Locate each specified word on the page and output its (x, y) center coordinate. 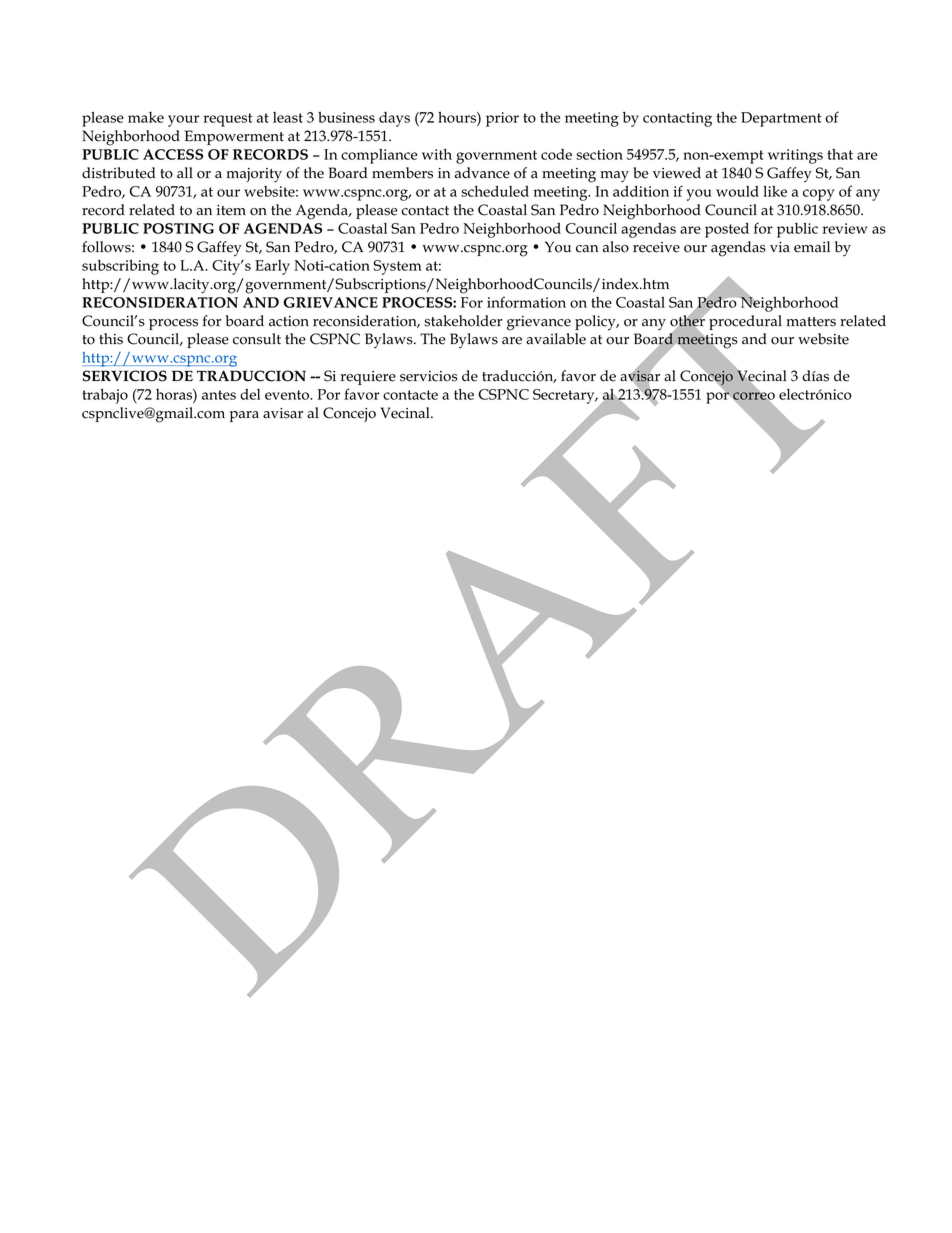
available (556, 339)
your (183, 121)
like (775, 191)
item (231, 210)
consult (257, 339)
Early (272, 267)
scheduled (495, 191)
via (780, 247)
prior (502, 119)
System (397, 267)
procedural (745, 322)
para (244, 416)
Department (781, 119)
